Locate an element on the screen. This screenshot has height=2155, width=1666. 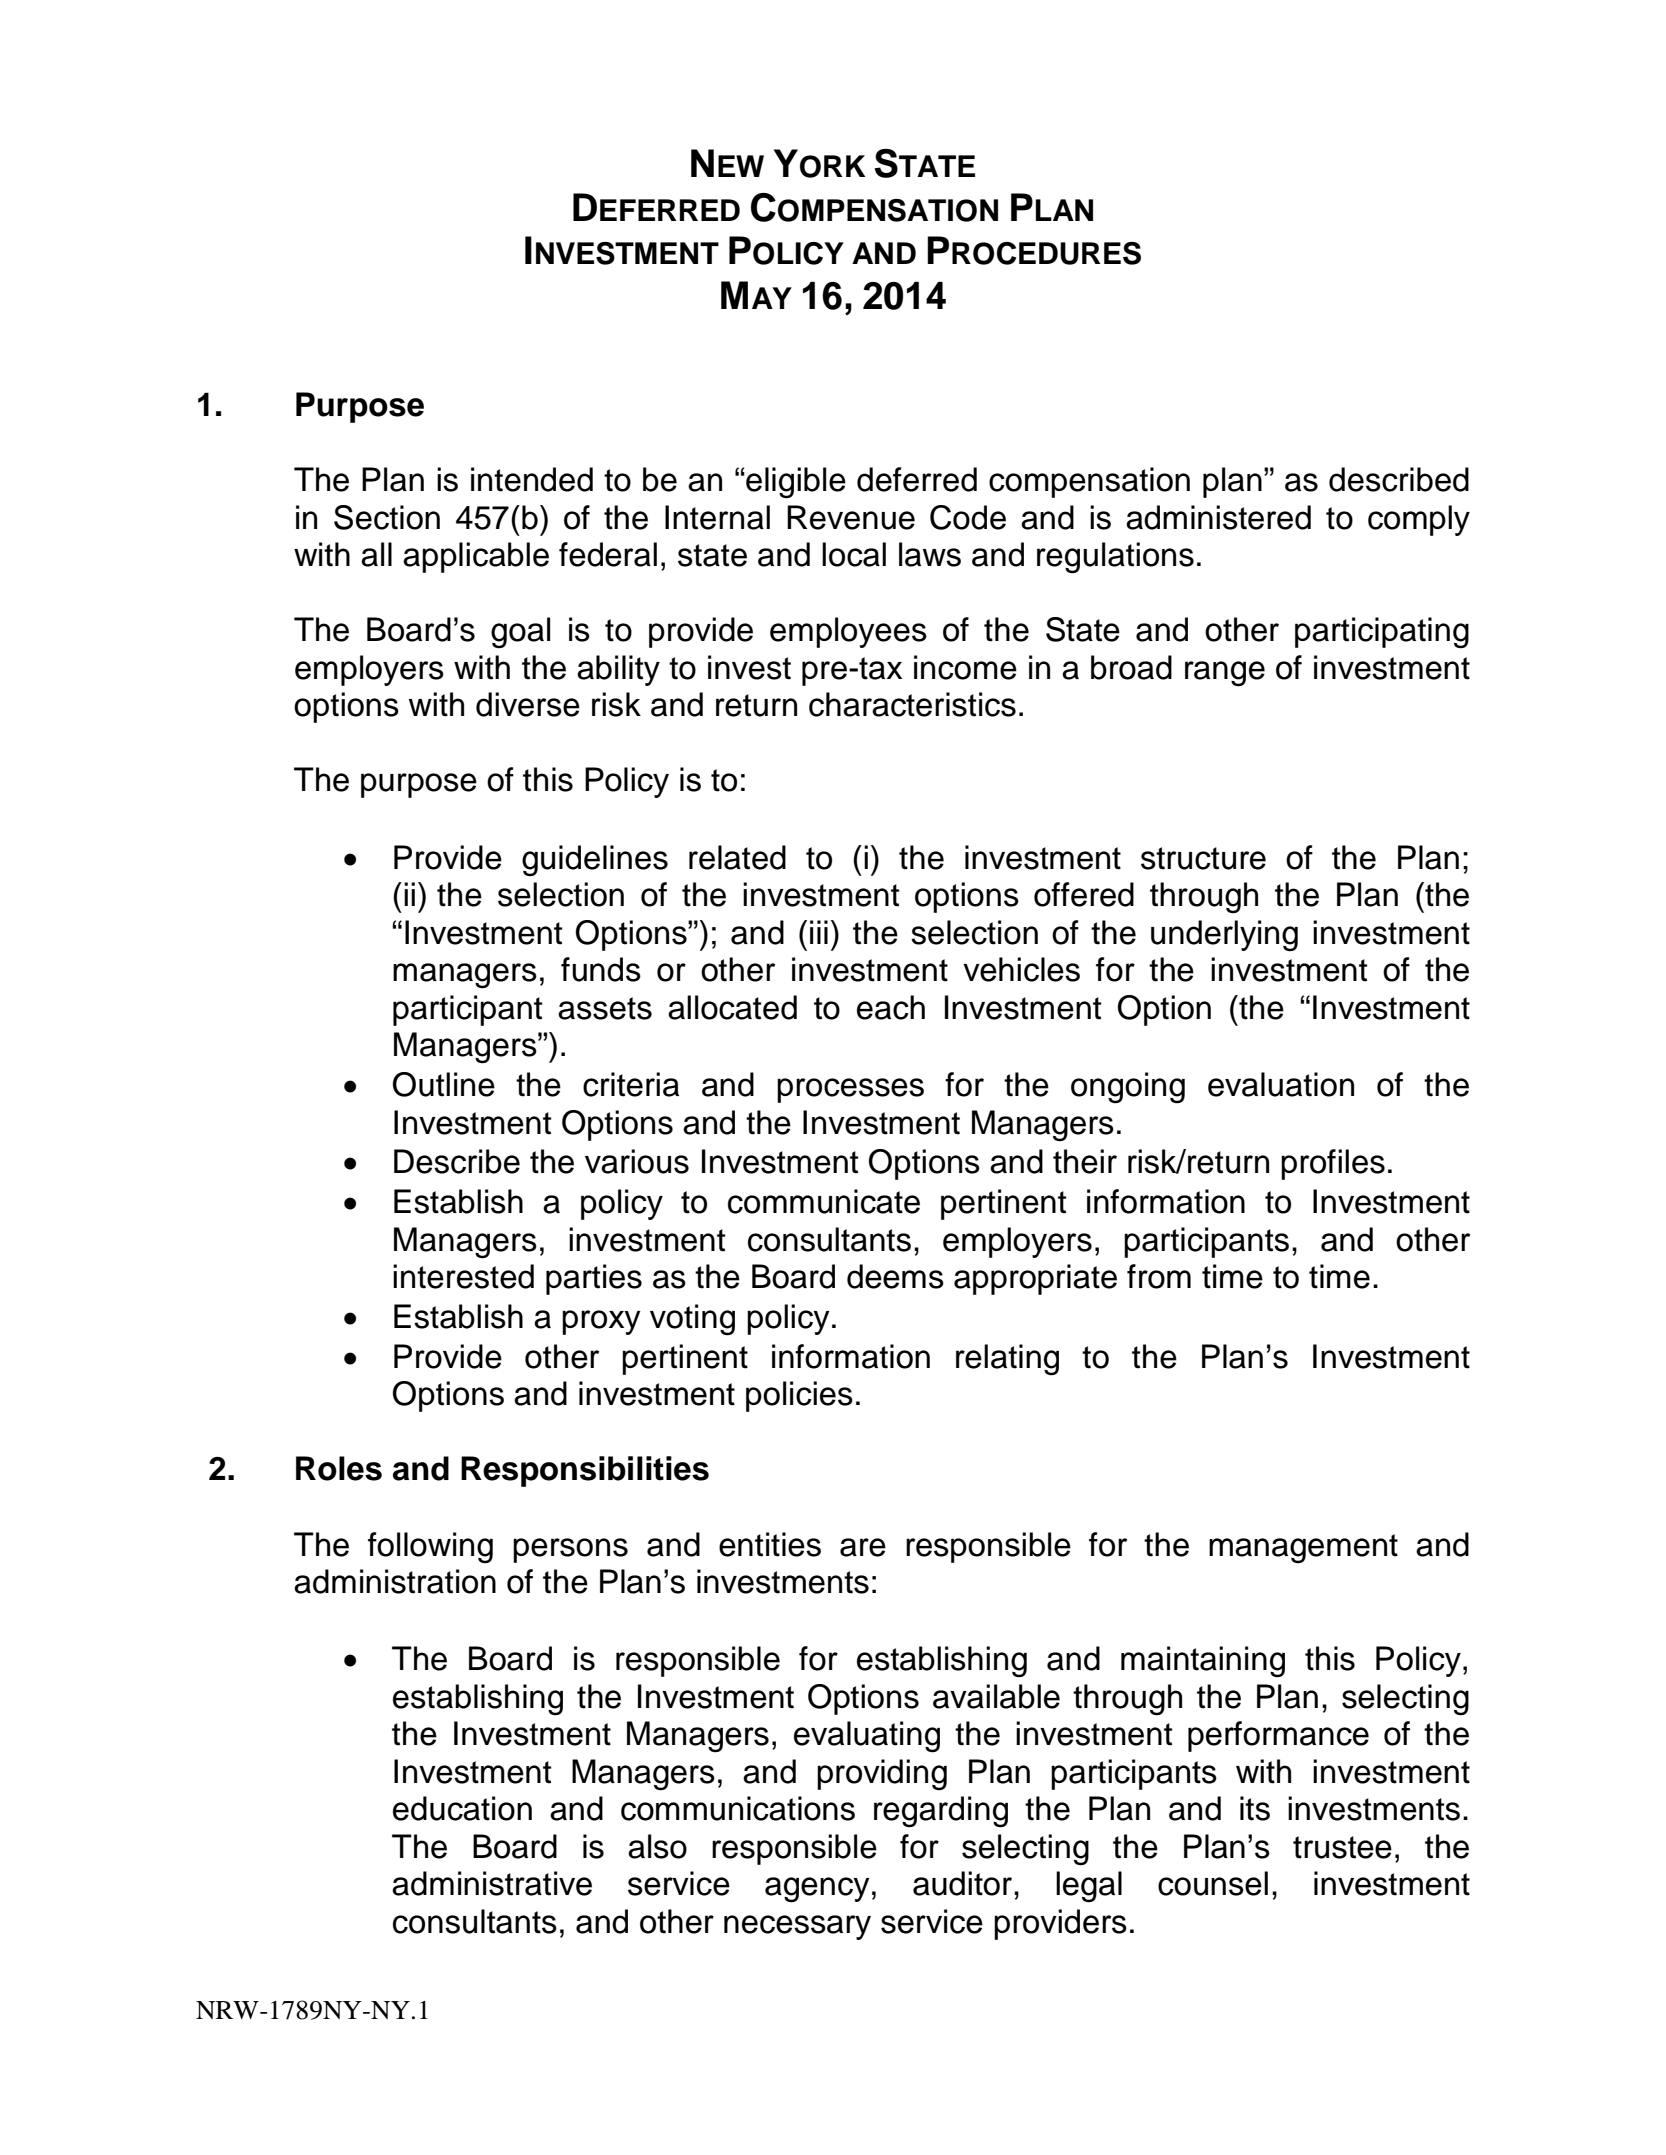
agency is located at coordinates (817, 1890).
